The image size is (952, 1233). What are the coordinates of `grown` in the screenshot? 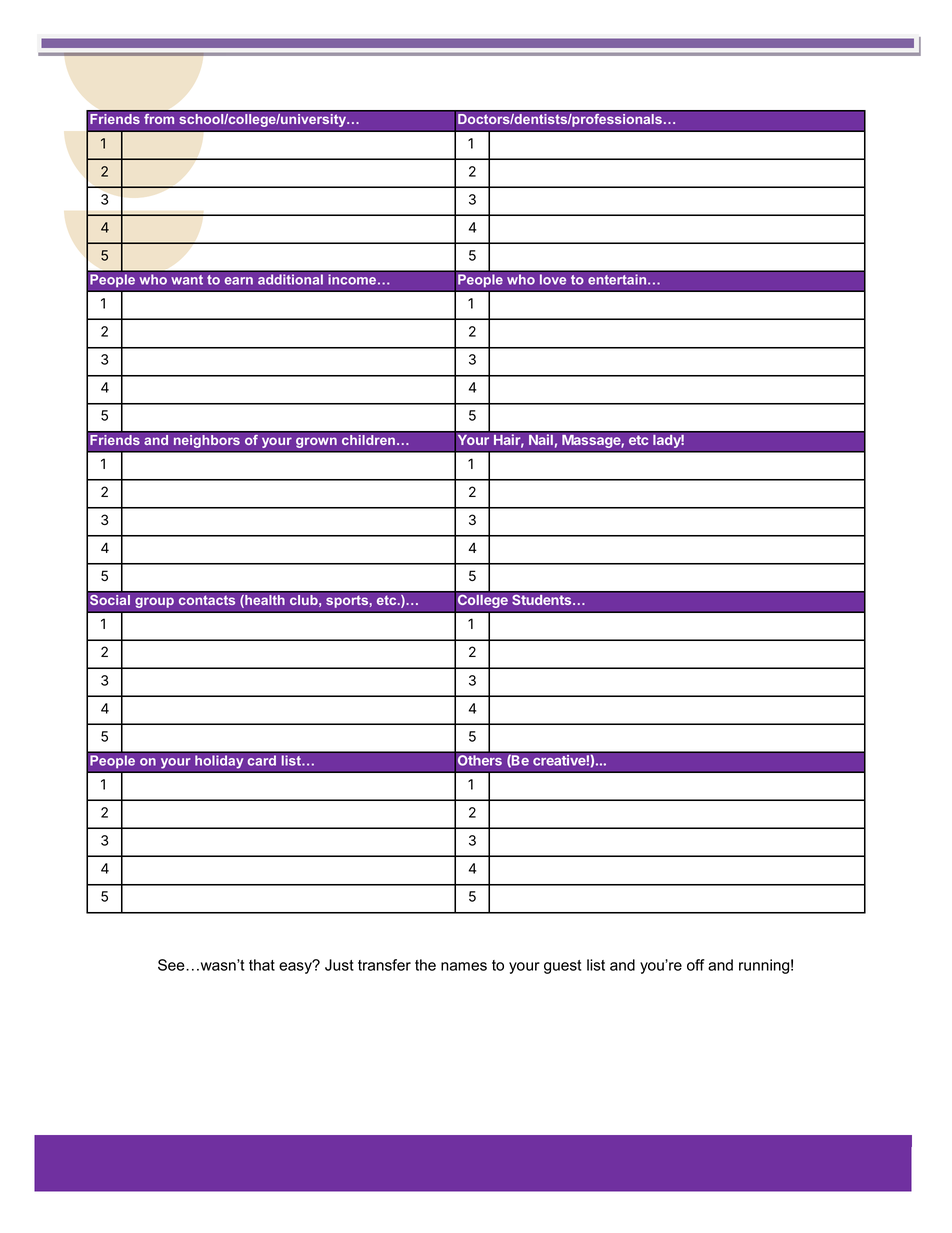 It's located at (316, 442).
